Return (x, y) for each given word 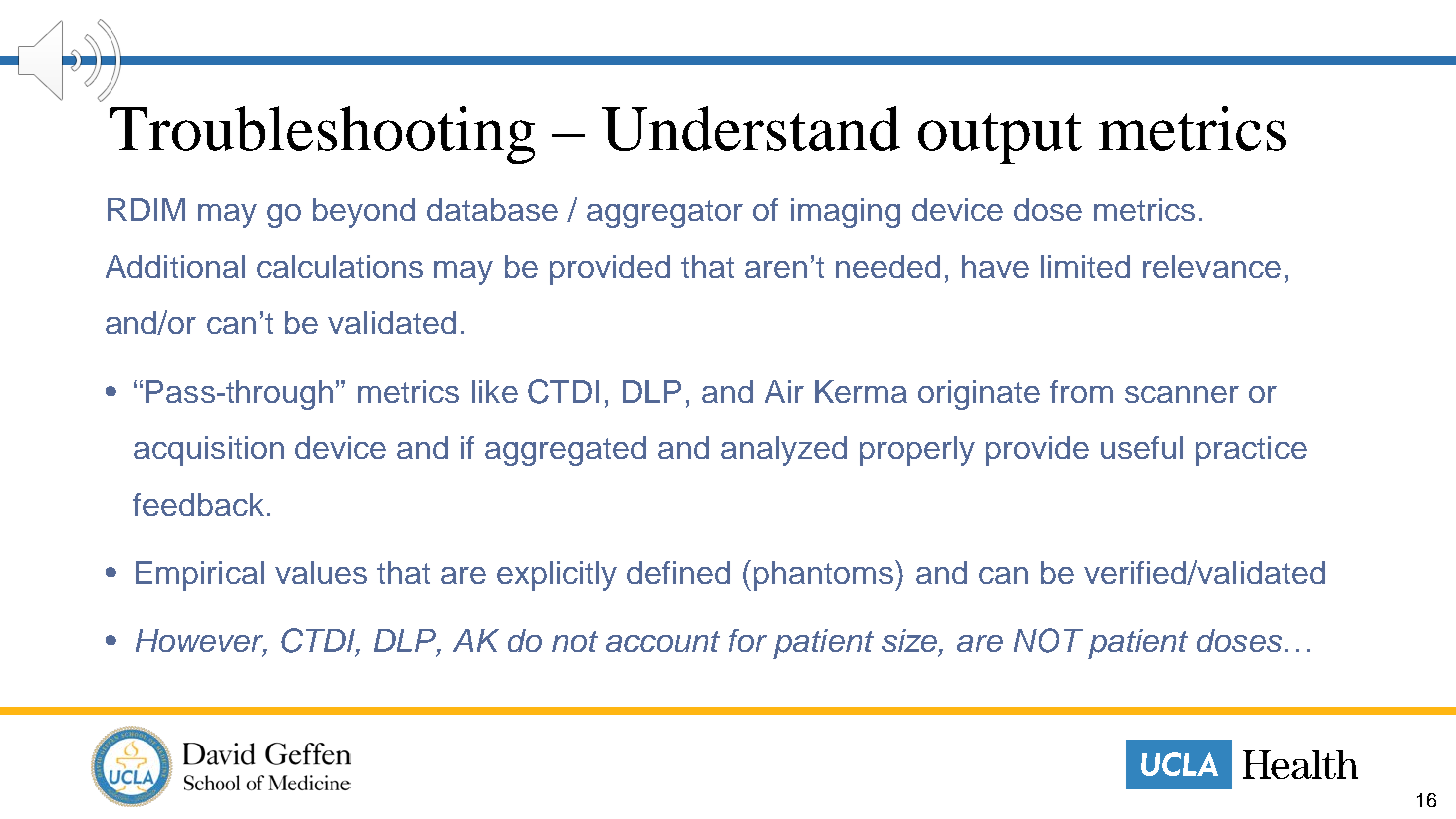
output (1000, 138)
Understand (751, 128)
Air (784, 391)
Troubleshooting (322, 135)
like (495, 391)
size (909, 640)
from (1081, 391)
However (201, 642)
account (663, 641)
